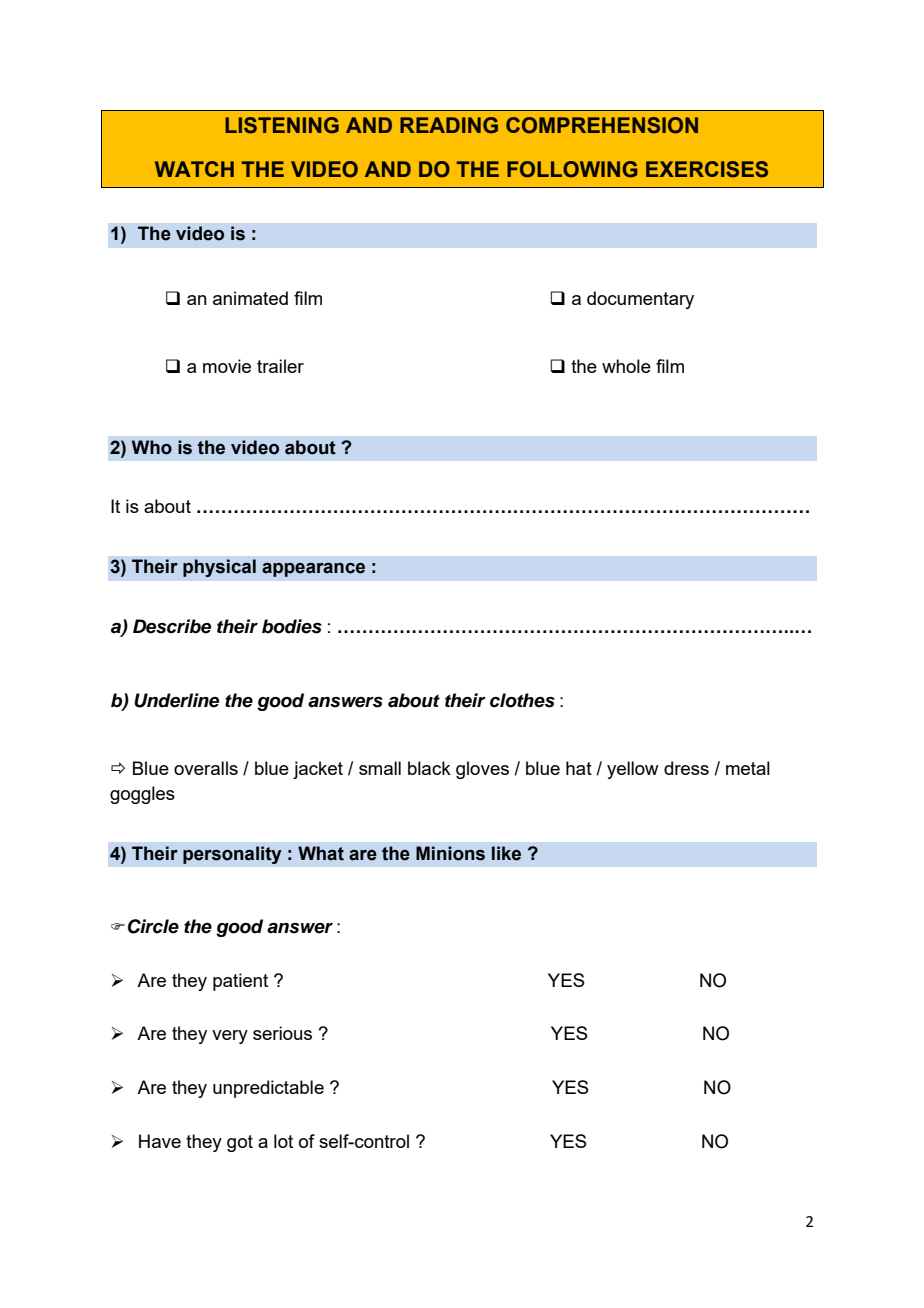  Describe the element at coordinates (429, 768) in the screenshot. I see `black` at that location.
